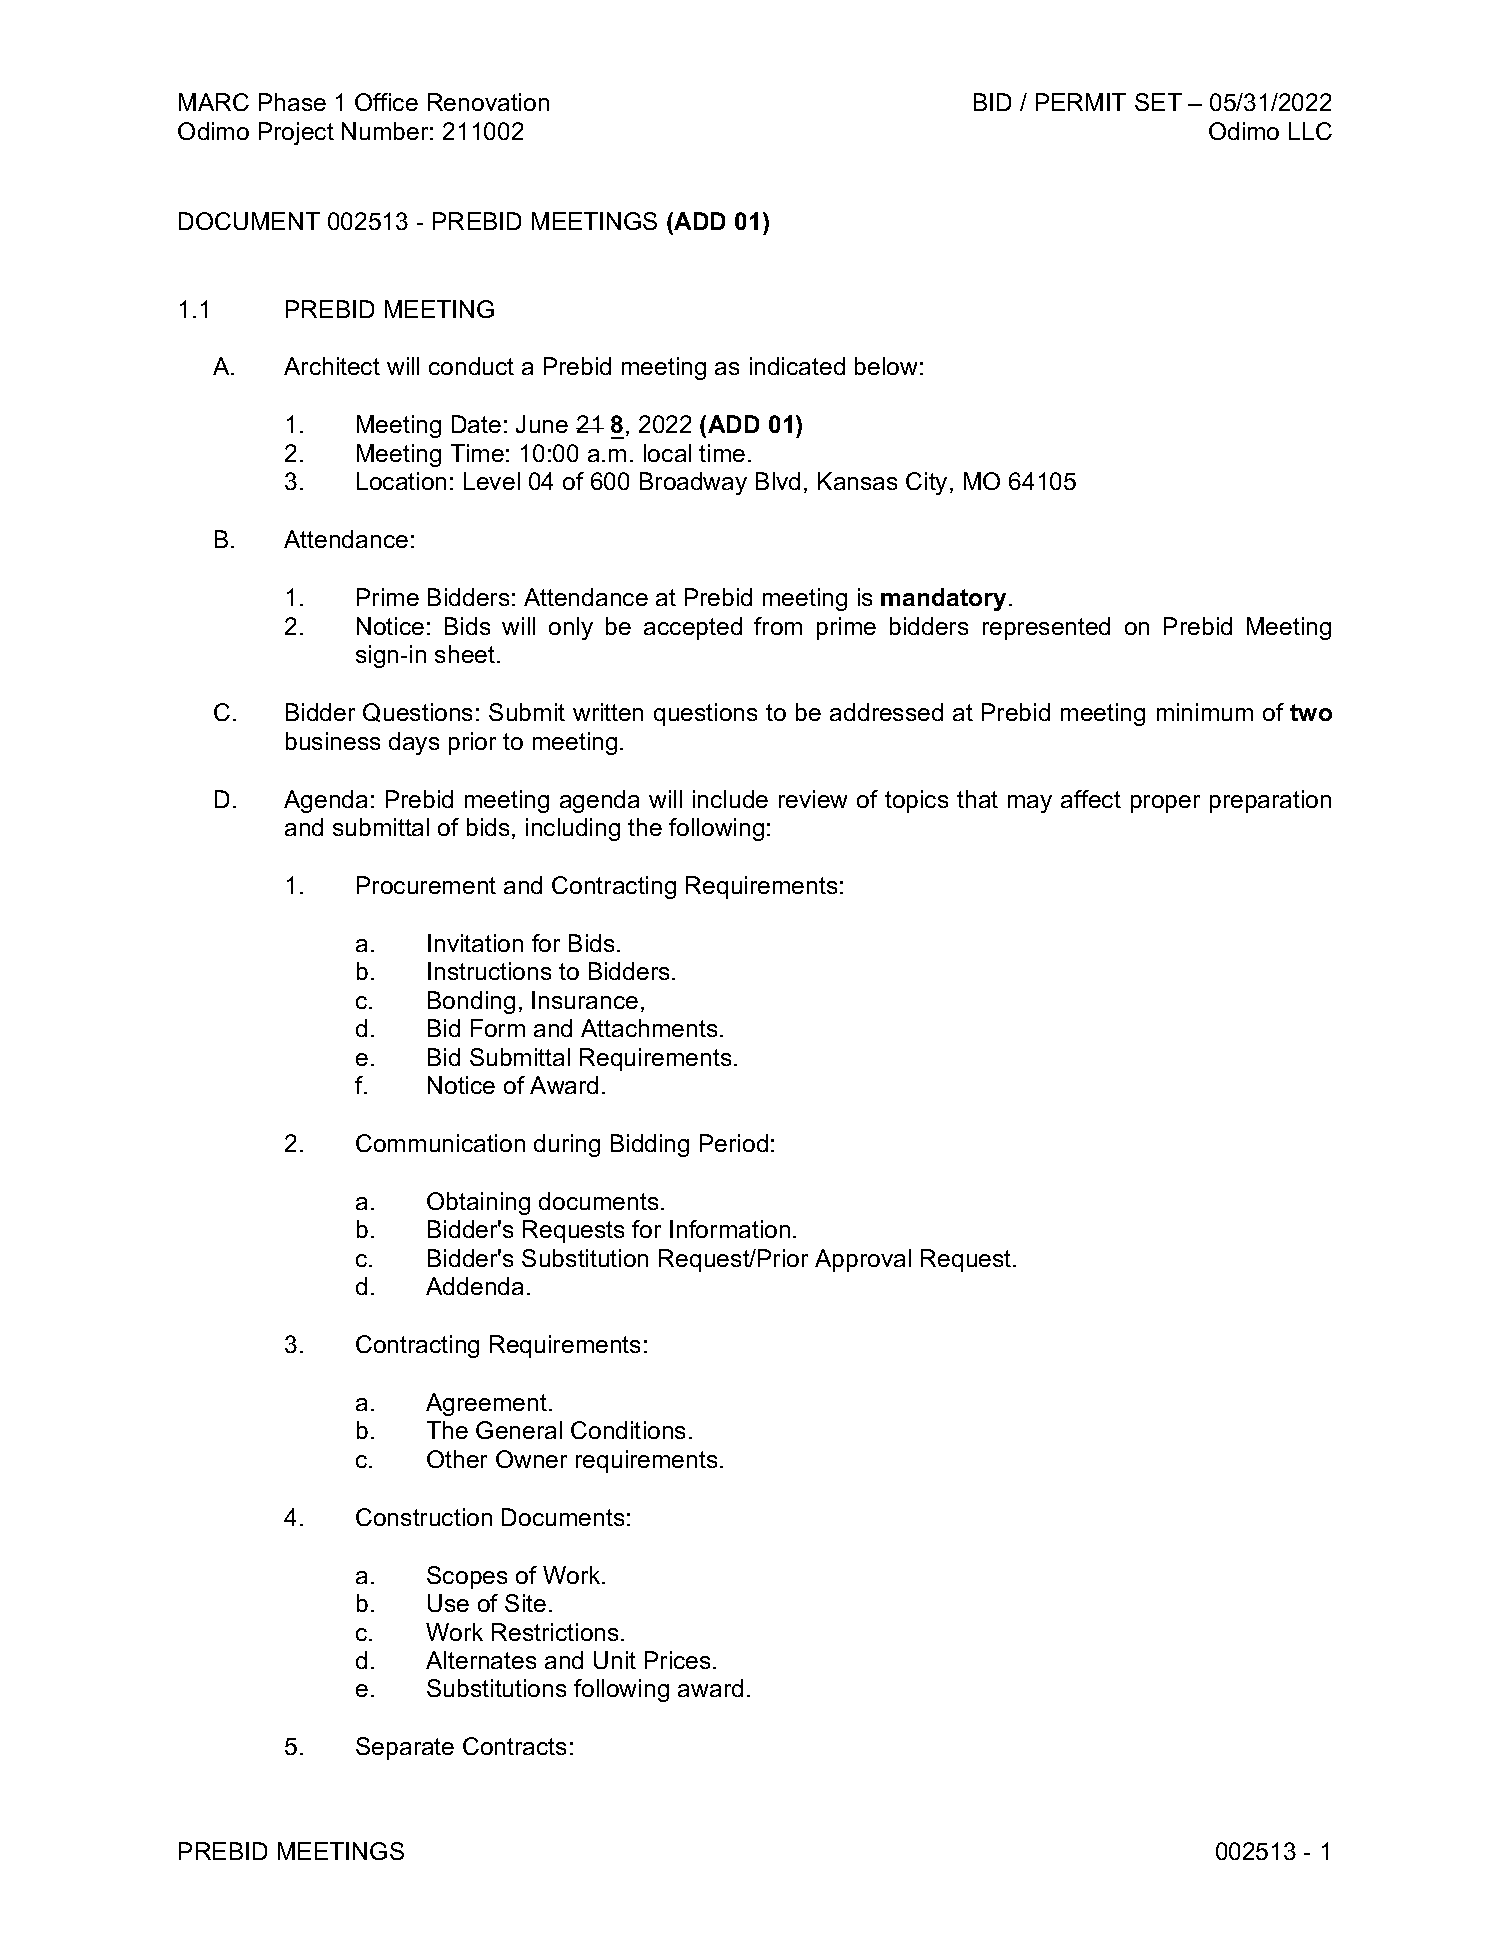 Image resolution: width=1511 pixels, height=1955 pixels. What do you see at coordinates (405, 1748) in the page?
I see `Separate` at bounding box center [405, 1748].
